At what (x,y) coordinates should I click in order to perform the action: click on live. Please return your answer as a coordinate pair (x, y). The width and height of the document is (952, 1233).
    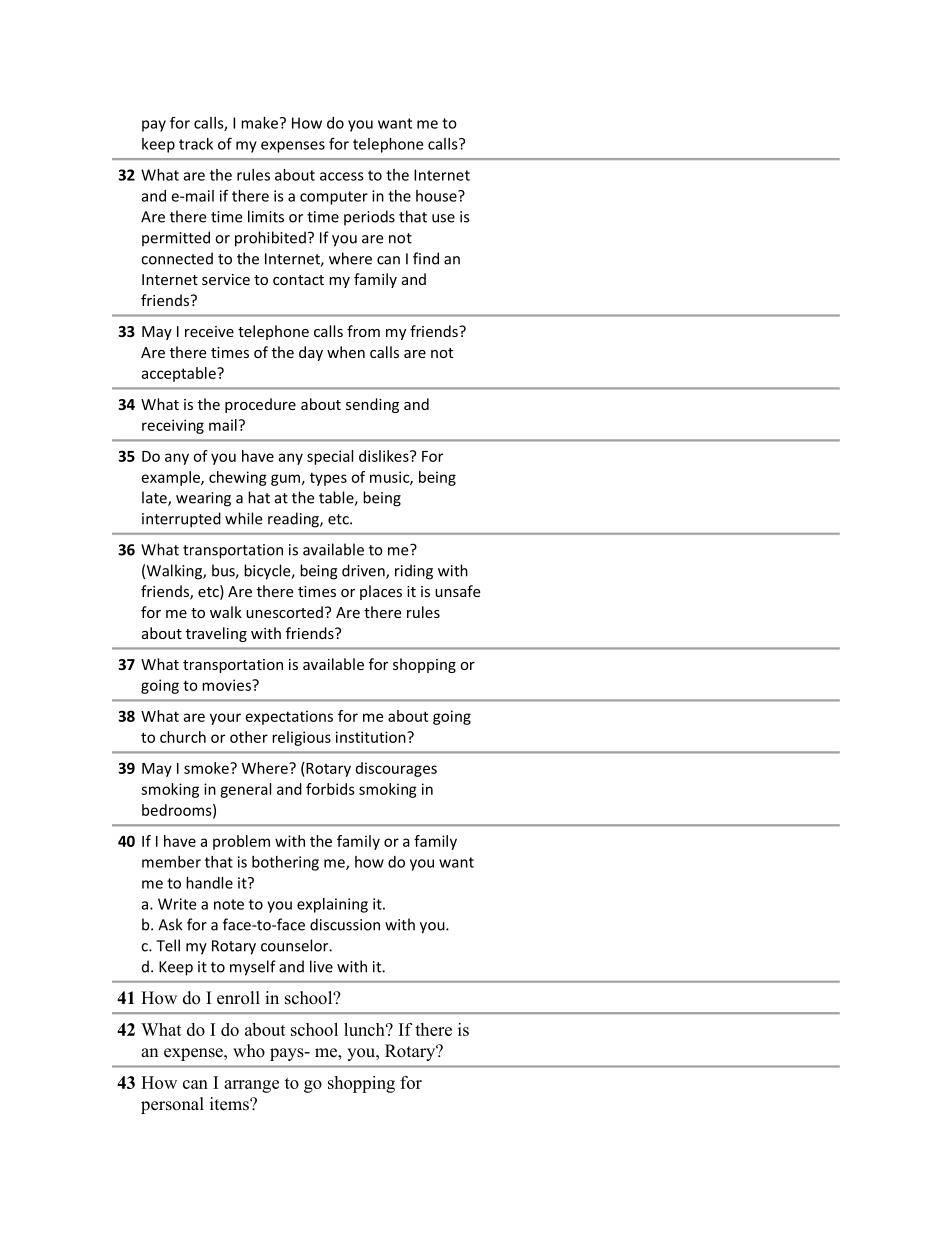
    Looking at the image, I should click on (321, 966).
